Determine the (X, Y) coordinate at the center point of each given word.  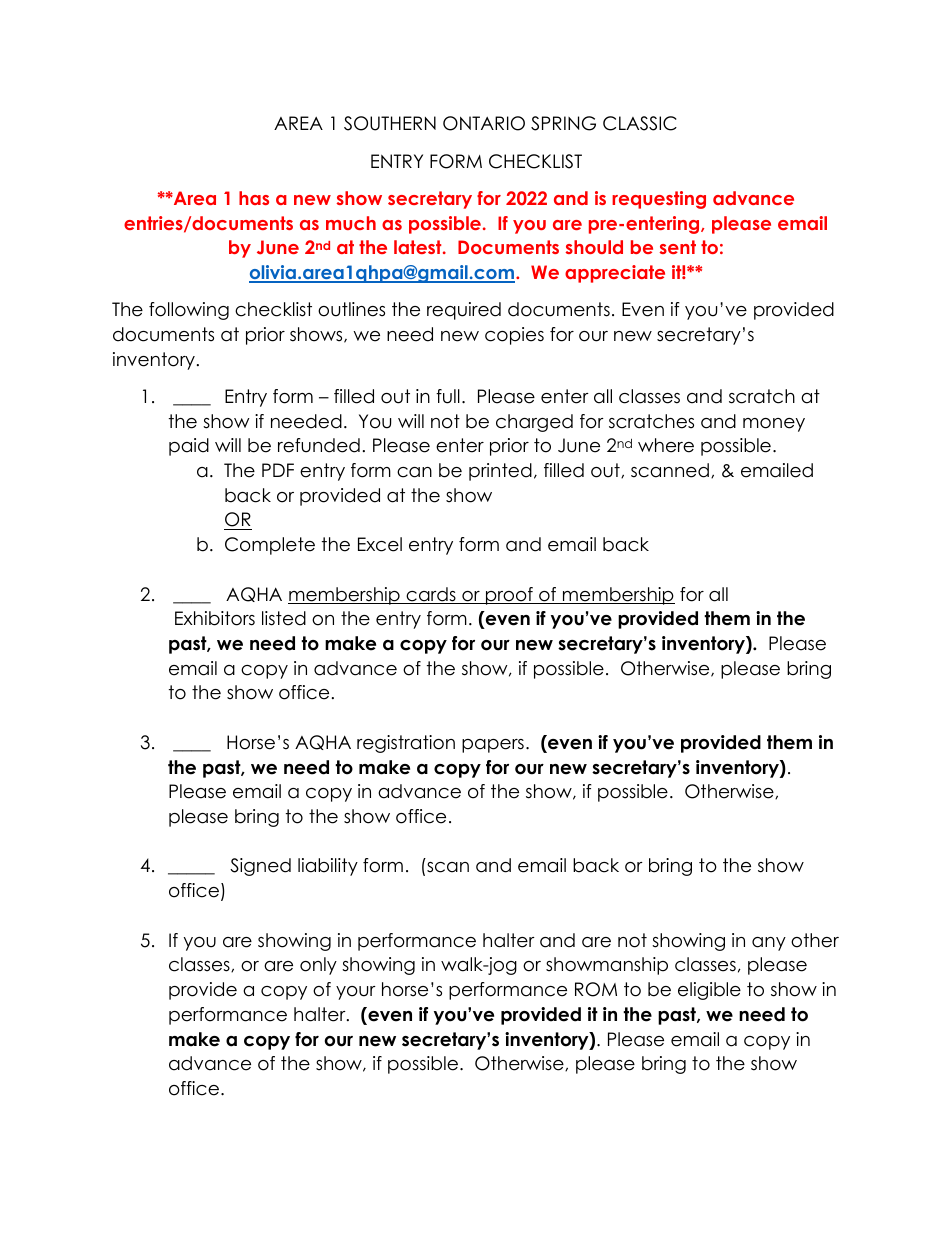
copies (514, 336)
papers (493, 746)
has (254, 198)
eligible (709, 991)
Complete (270, 546)
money (774, 425)
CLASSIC (640, 123)
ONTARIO (484, 123)
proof (509, 596)
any (769, 944)
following (189, 311)
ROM (596, 989)
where (666, 445)
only (318, 966)
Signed (260, 867)
